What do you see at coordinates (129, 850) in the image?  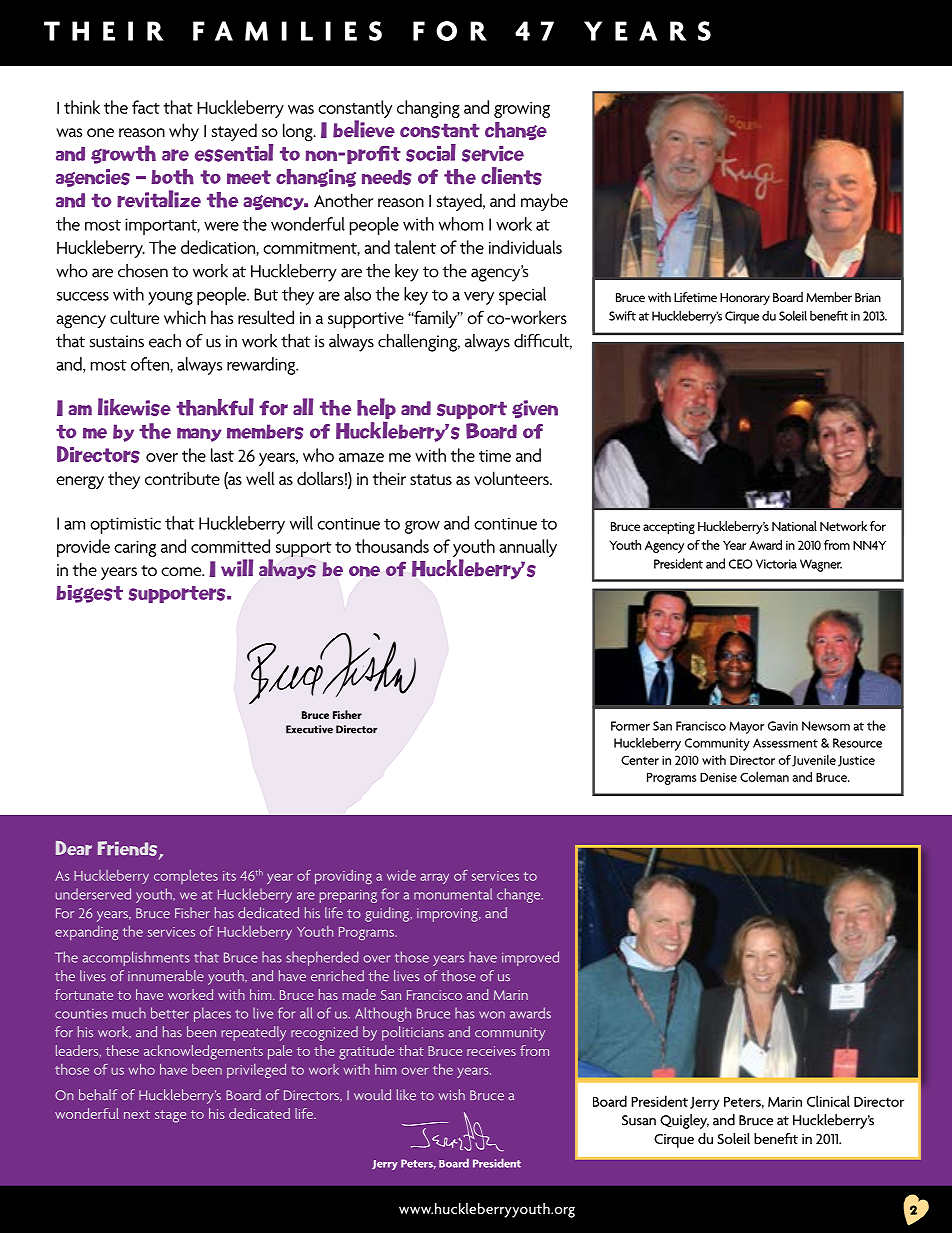 I see `Friends` at bounding box center [129, 850].
